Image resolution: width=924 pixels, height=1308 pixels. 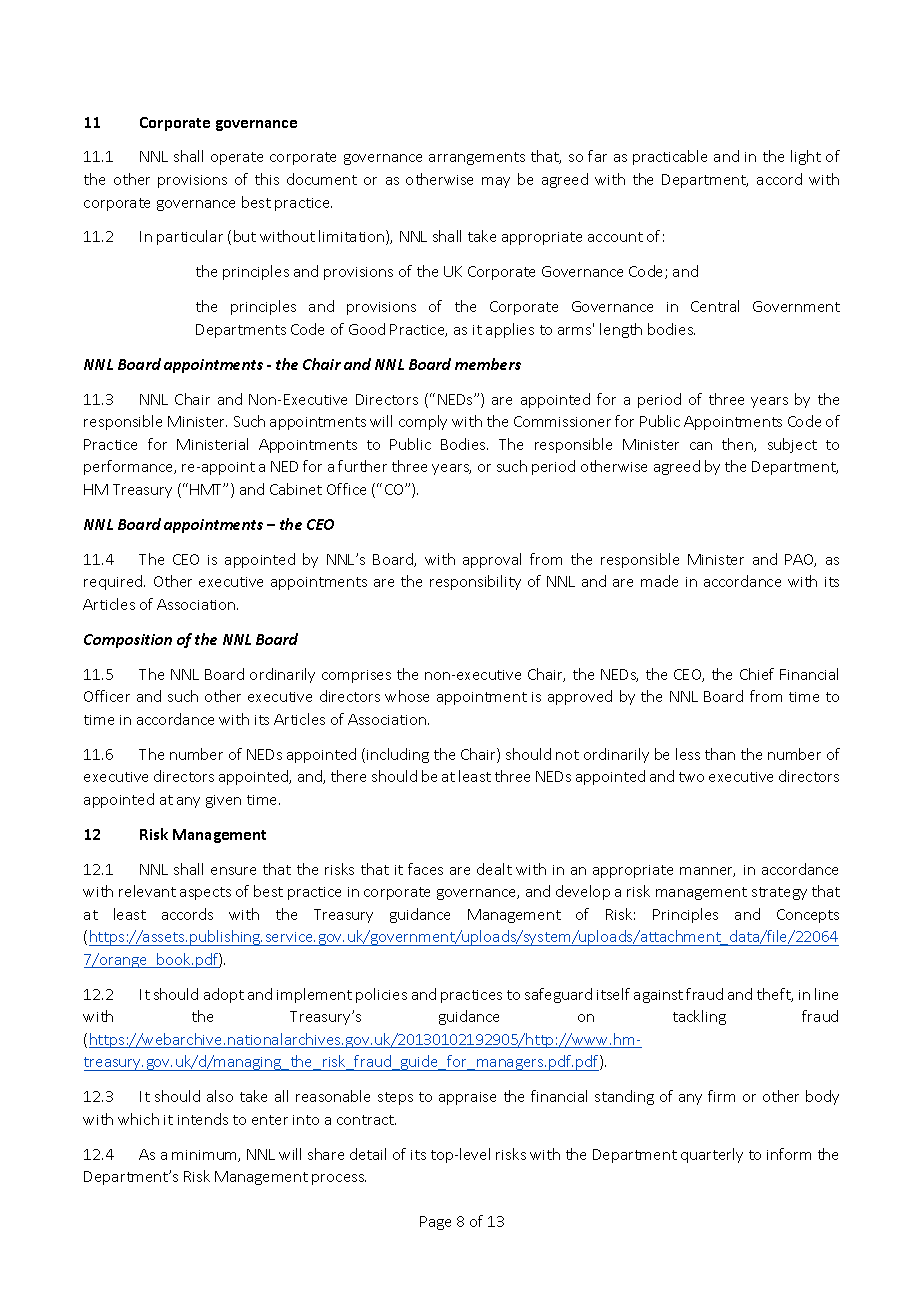 I want to click on Chief, so click(x=757, y=674).
